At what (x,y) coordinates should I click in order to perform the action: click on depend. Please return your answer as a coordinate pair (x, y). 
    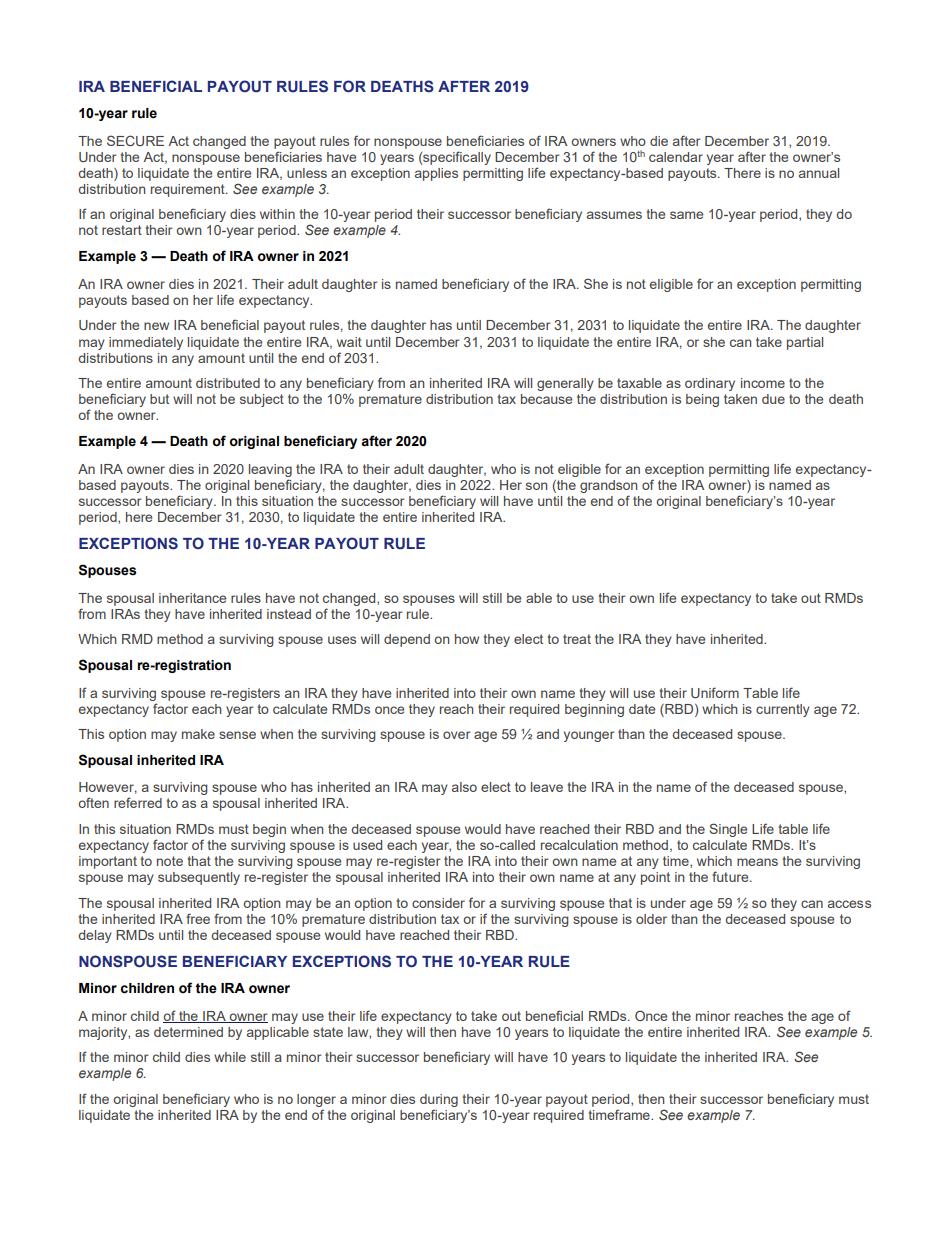
    Looking at the image, I should click on (407, 640).
